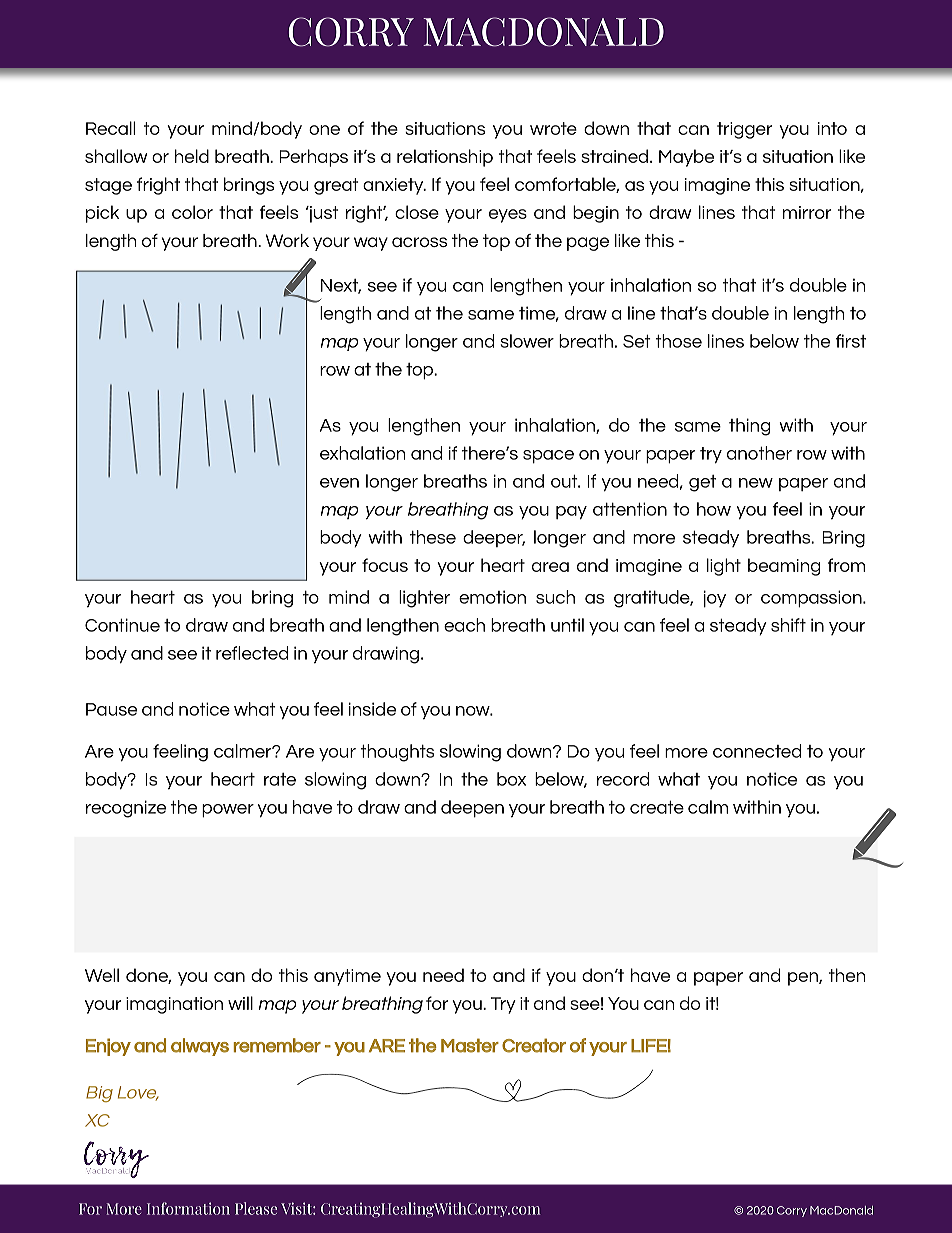  Describe the element at coordinates (744, 130) in the image. I see `trigger` at that location.
